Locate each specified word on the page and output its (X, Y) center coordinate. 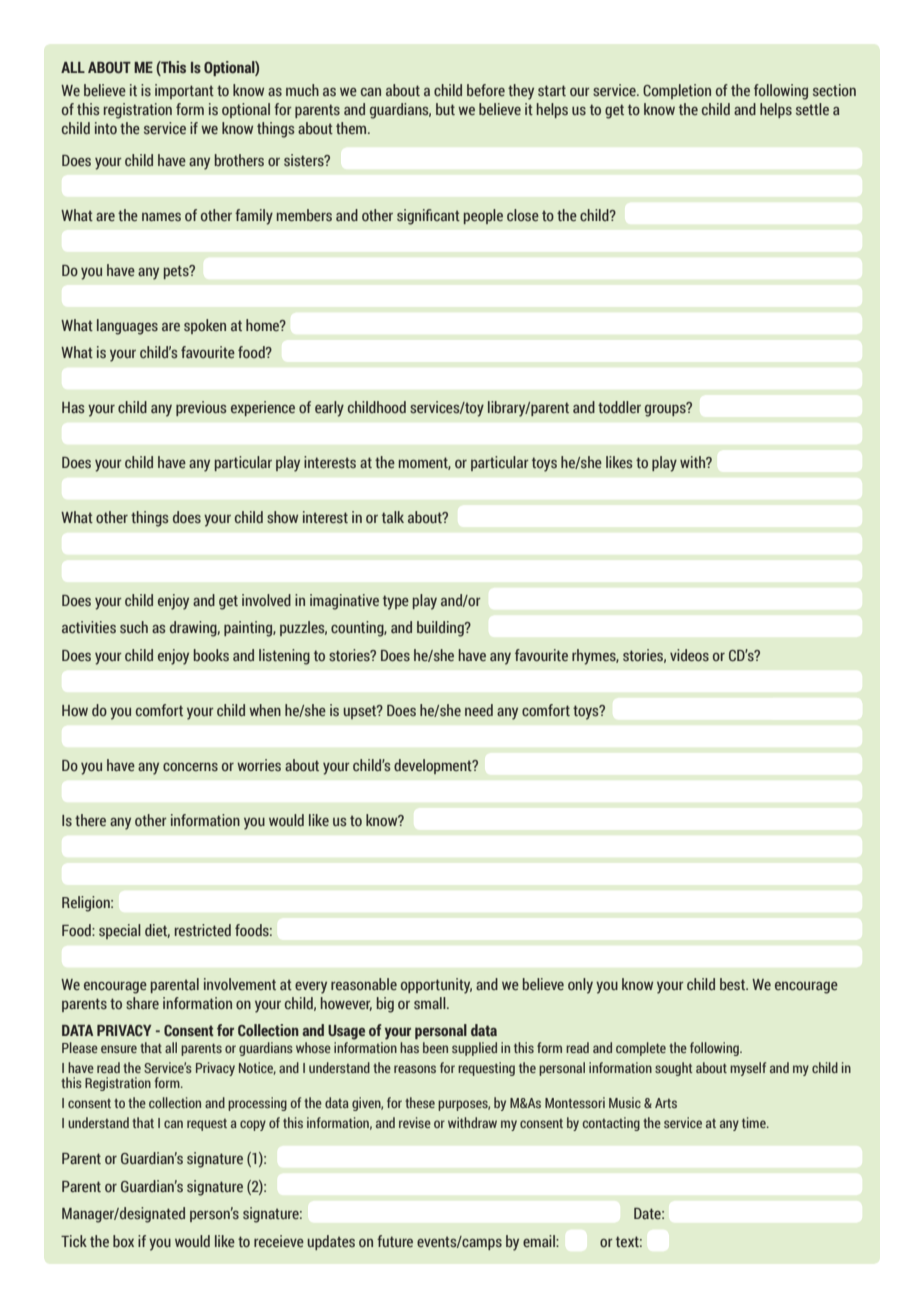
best (734, 984)
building (441, 629)
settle (812, 109)
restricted (203, 930)
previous (201, 408)
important (184, 91)
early (329, 409)
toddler (619, 407)
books (211, 655)
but (445, 109)
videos (689, 655)
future (395, 1241)
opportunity (436, 986)
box (123, 1241)
